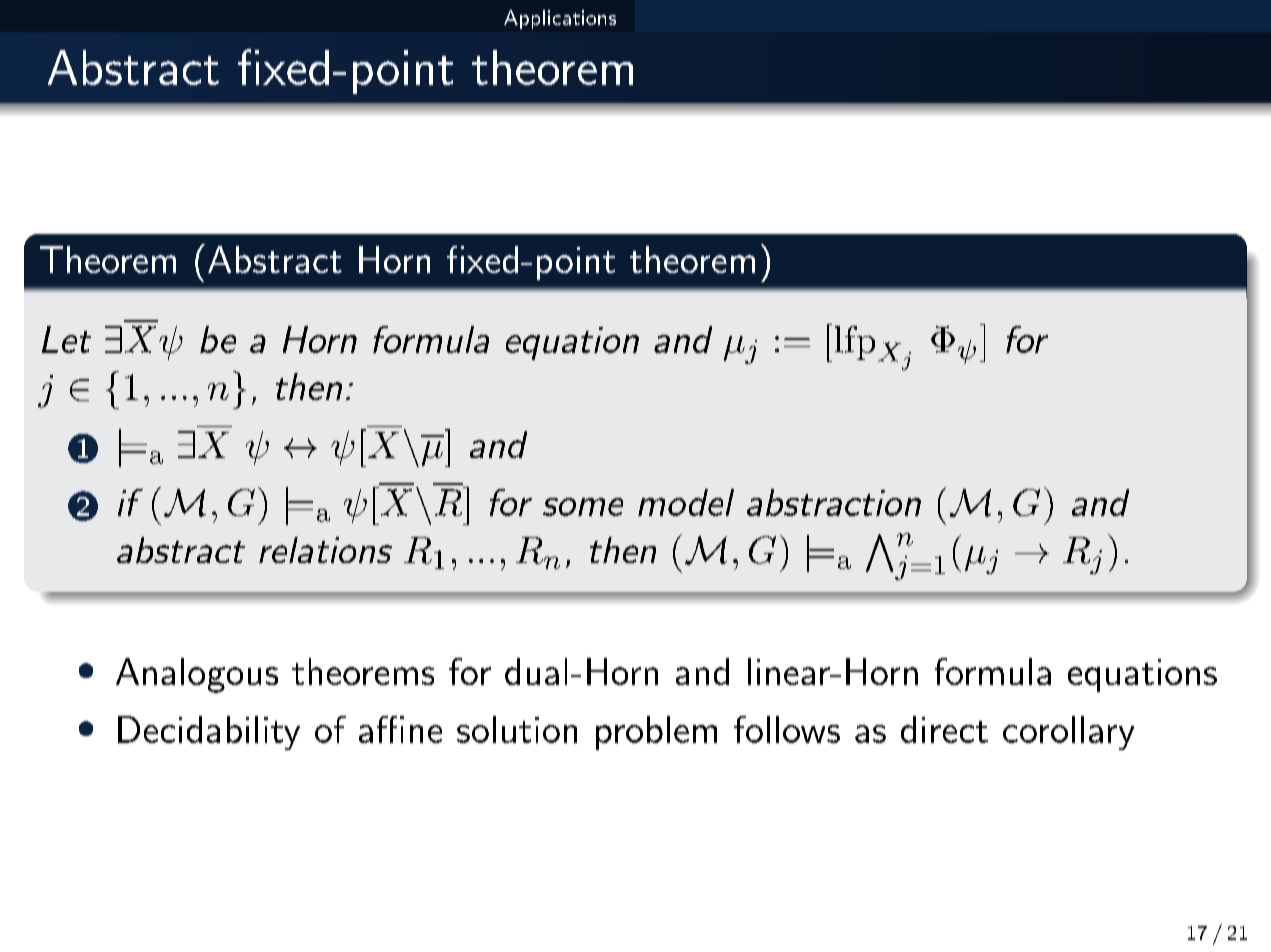  I want to click on corollary, so click(1068, 733).
